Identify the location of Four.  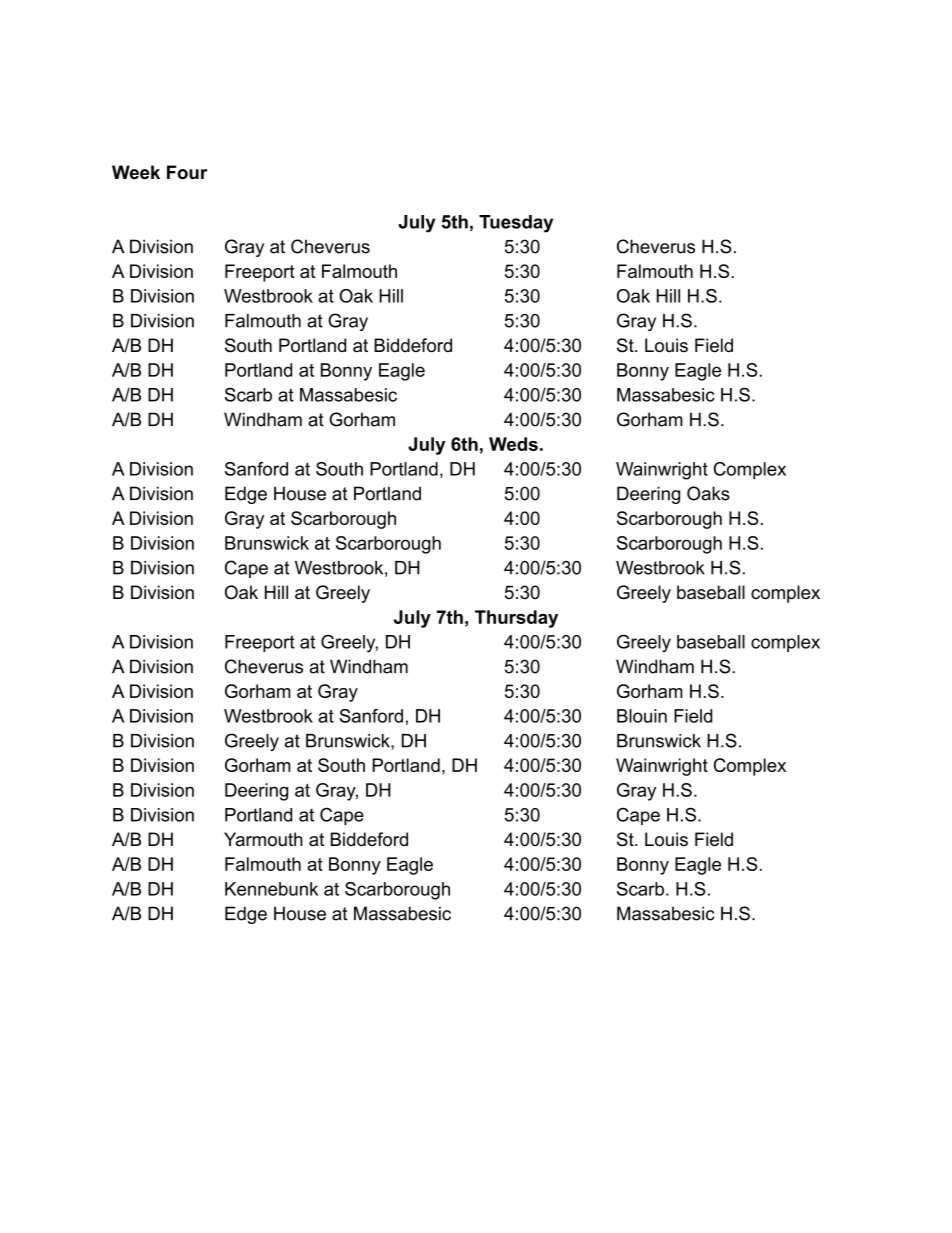
(187, 172).
